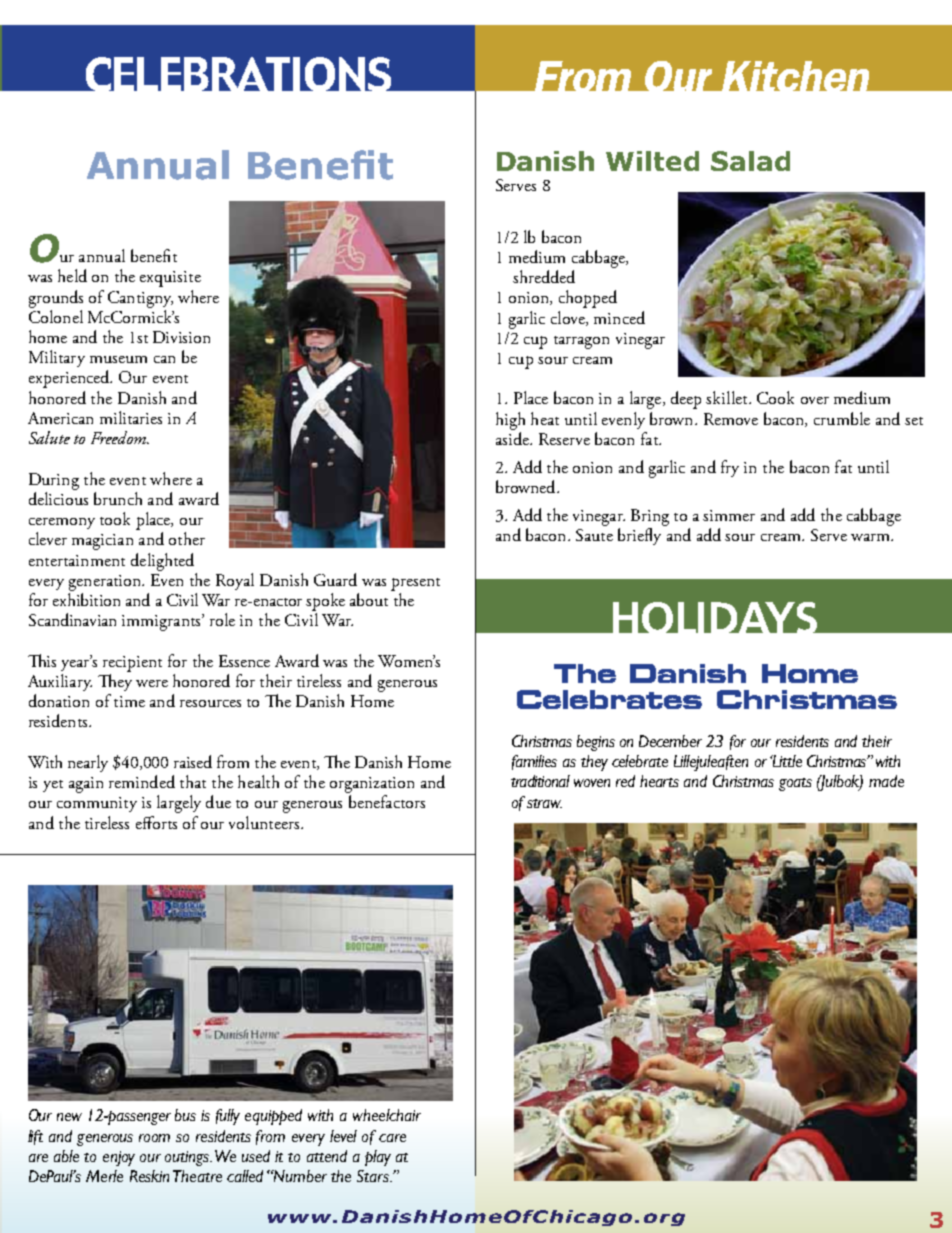 Image resolution: width=952 pixels, height=1233 pixels. Describe the element at coordinates (387, 1115) in the image. I see `wheelchair` at that location.
